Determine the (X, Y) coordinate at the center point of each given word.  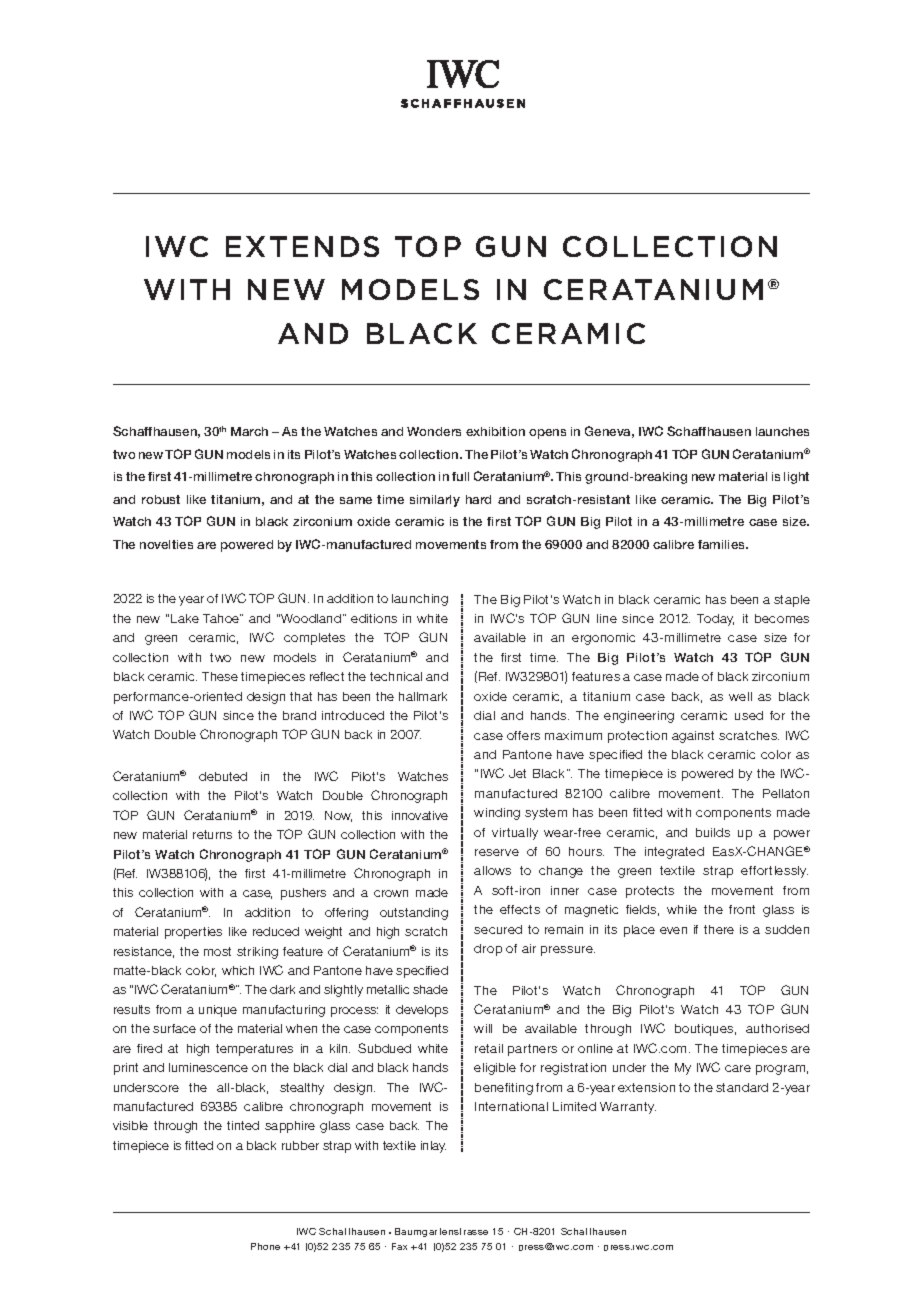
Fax (399, 1246)
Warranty (628, 1108)
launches (782, 431)
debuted (223, 776)
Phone (265, 1246)
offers (523, 735)
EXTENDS (302, 246)
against (693, 737)
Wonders (434, 431)
